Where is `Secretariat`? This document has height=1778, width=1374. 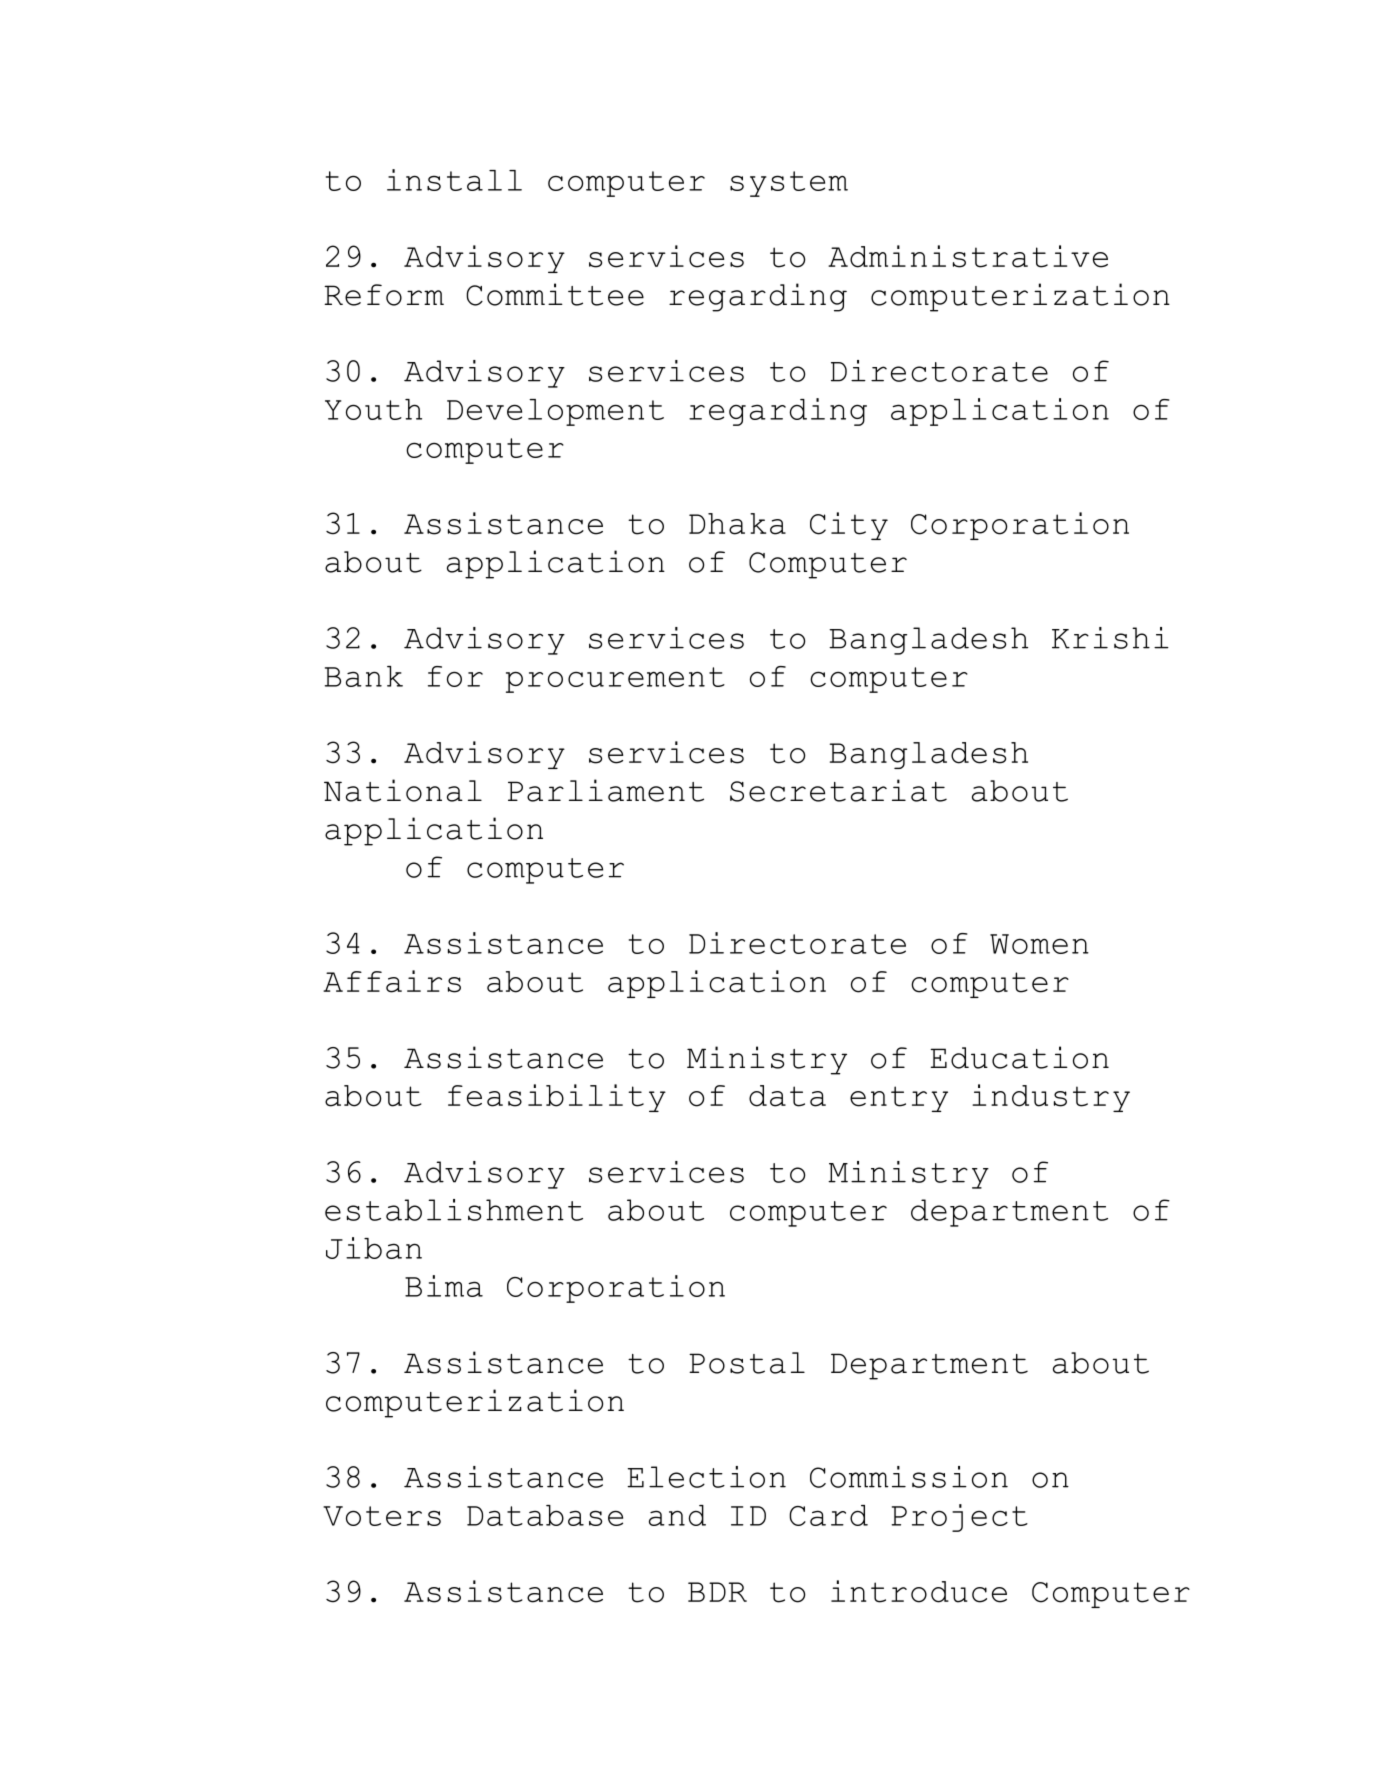
Secretariat is located at coordinates (838, 790).
